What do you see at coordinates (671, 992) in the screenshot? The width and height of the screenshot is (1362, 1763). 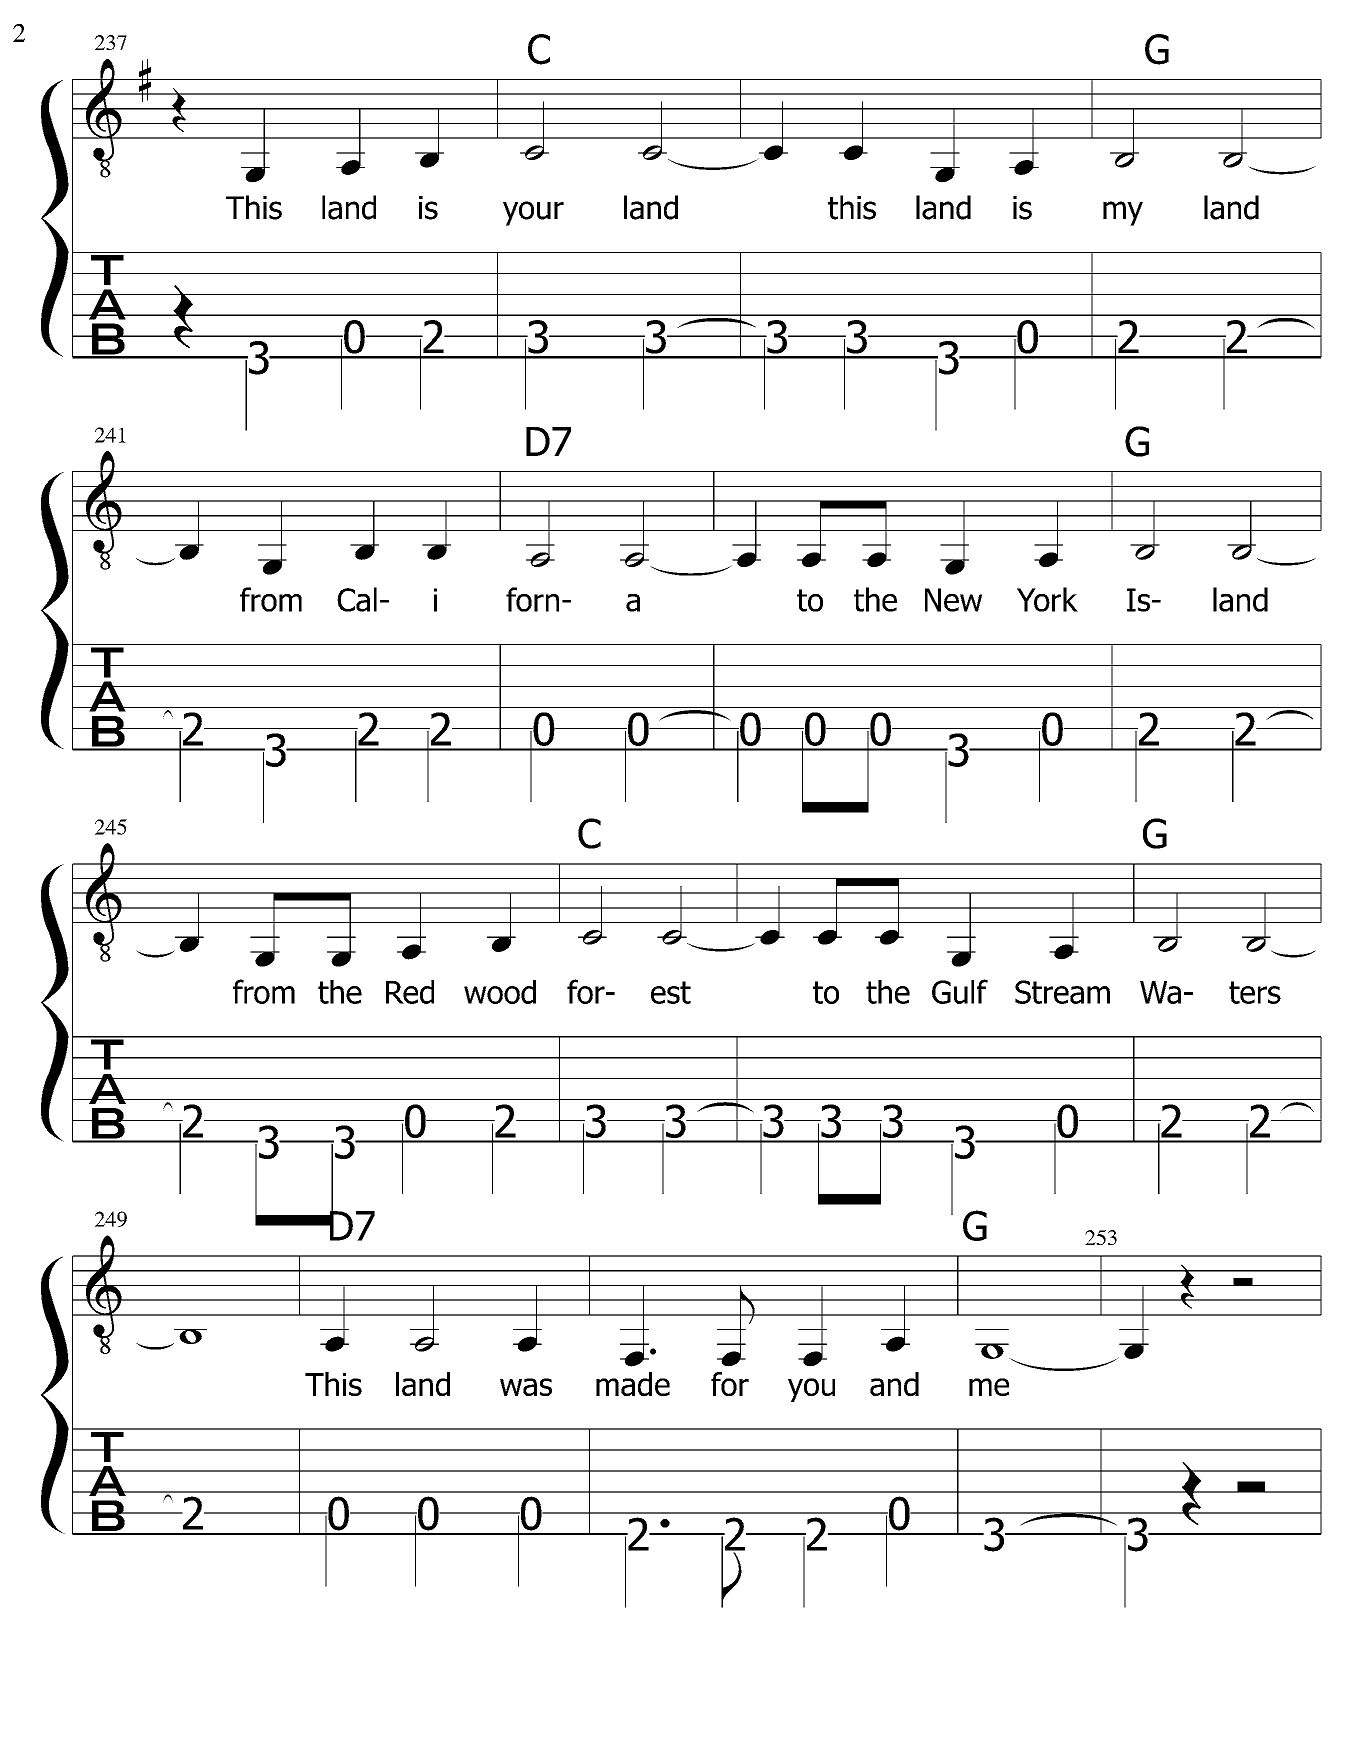 I see `est` at bounding box center [671, 992].
